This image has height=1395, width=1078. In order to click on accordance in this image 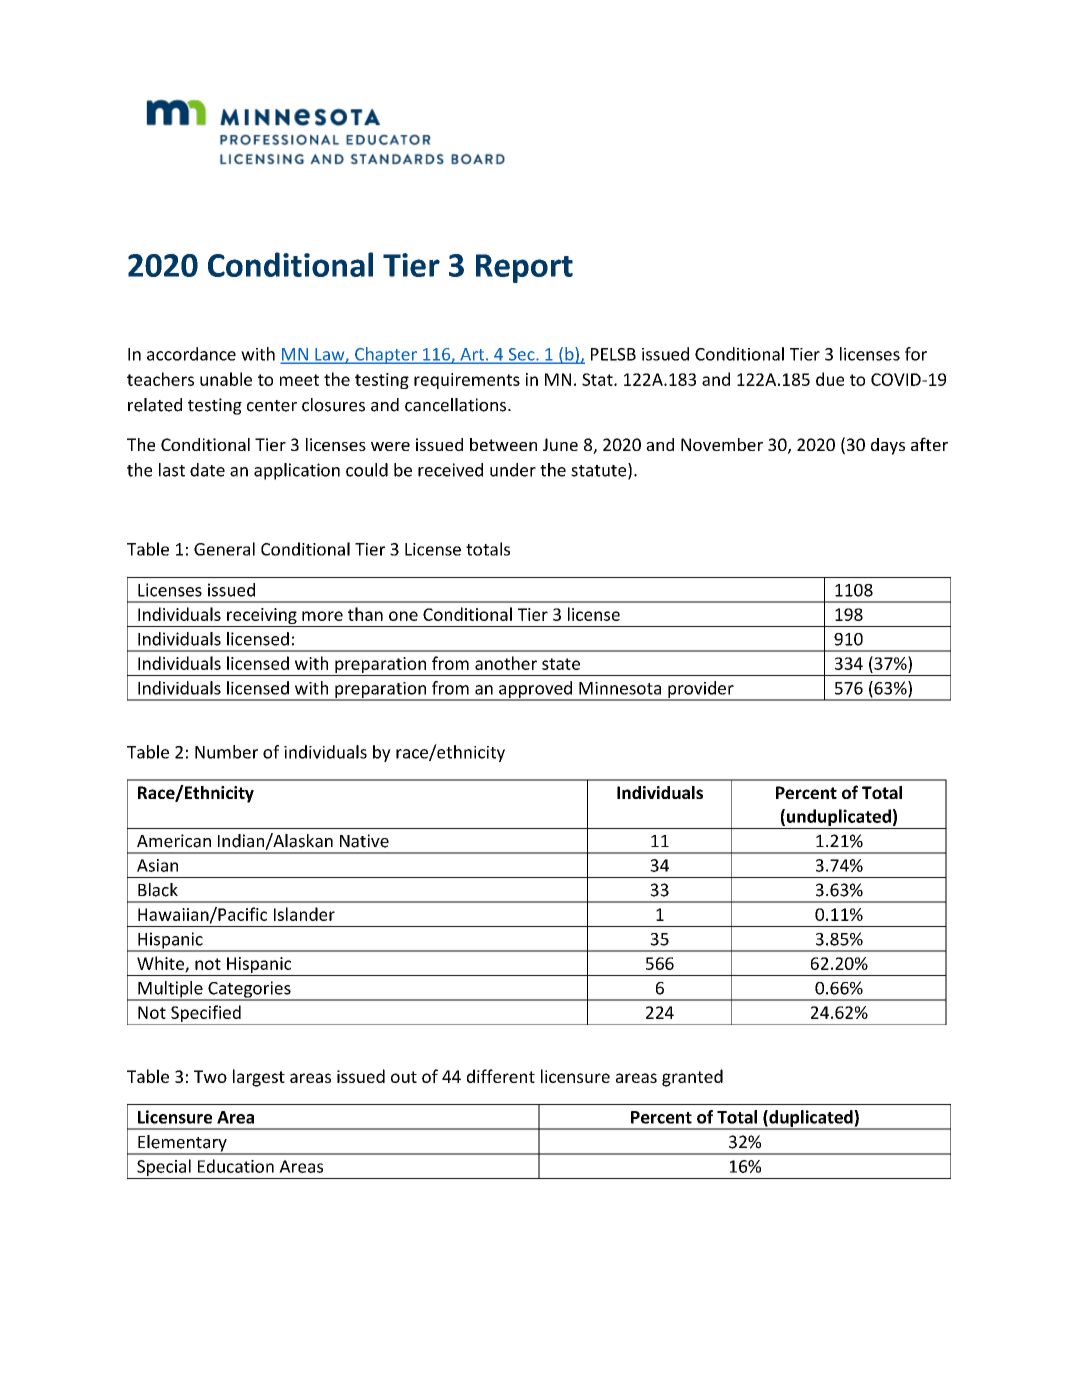, I will do `click(191, 354)`.
